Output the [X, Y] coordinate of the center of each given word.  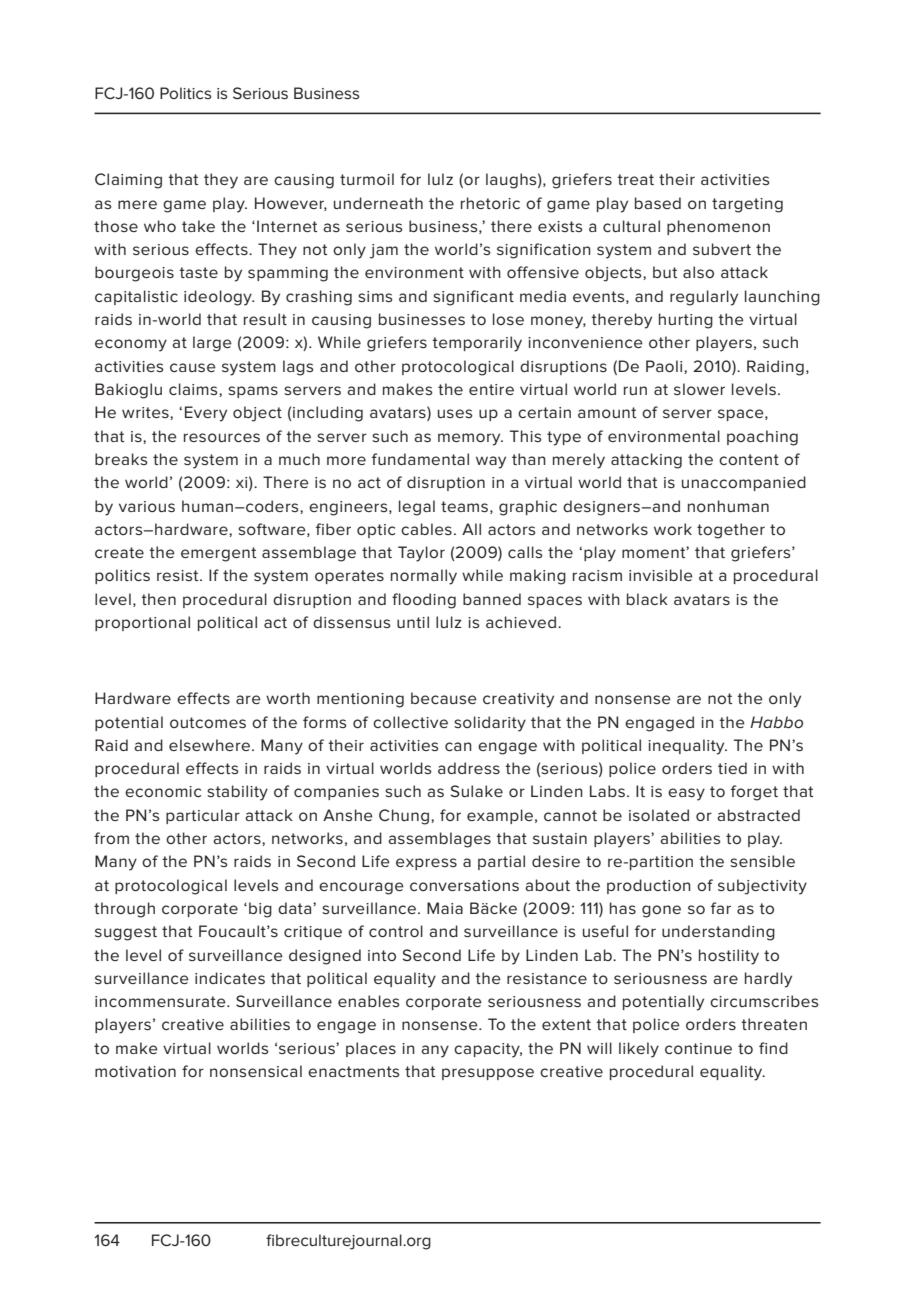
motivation [135, 1071]
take [198, 226]
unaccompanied [744, 483]
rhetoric [490, 203]
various [147, 506]
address [469, 768]
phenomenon [718, 227]
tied [732, 768]
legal [417, 508]
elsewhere [211, 745]
